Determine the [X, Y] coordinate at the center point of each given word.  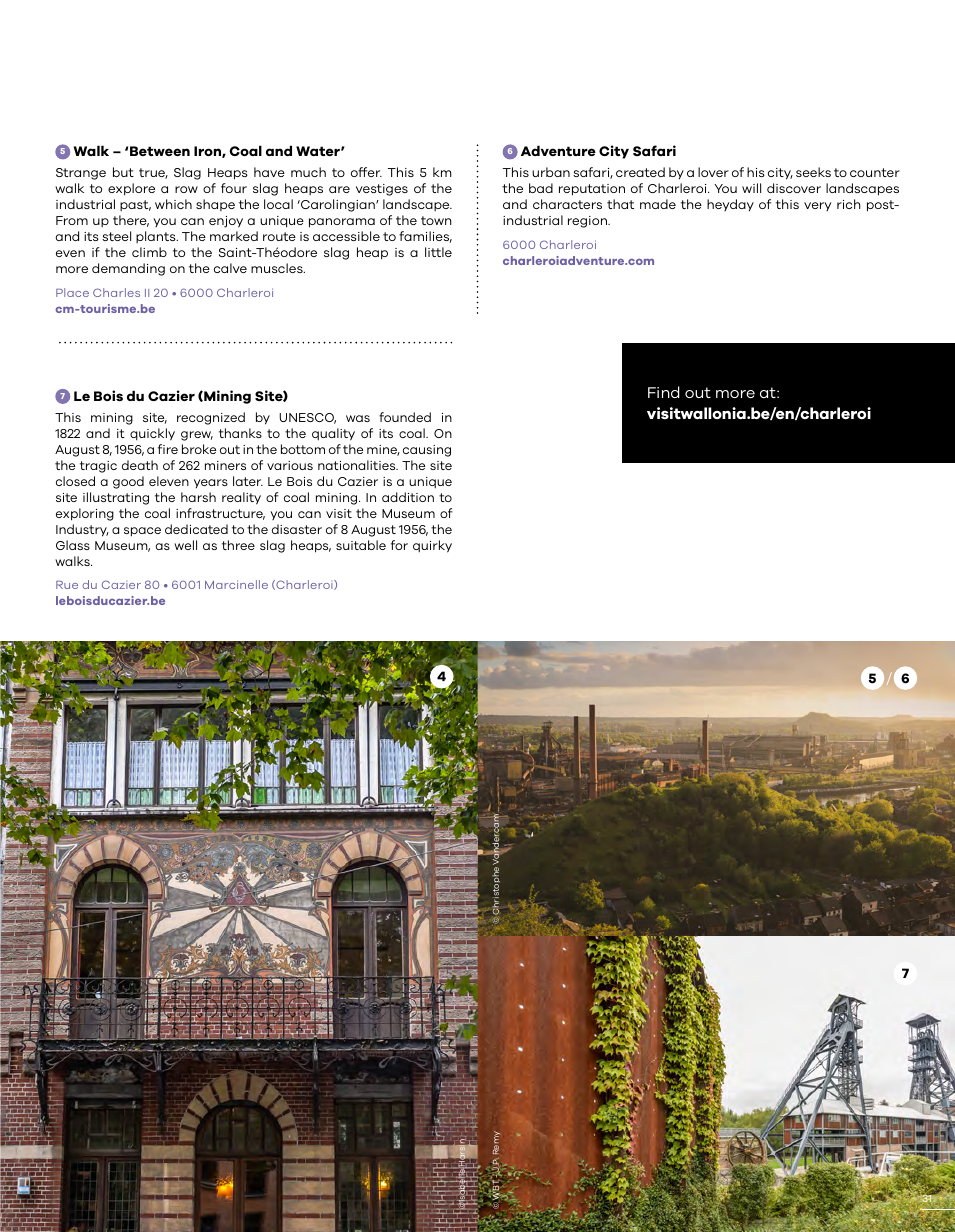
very [817, 206]
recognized [211, 418]
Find [664, 392]
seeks [813, 172]
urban [551, 172]
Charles [116, 292]
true [153, 173]
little [438, 252]
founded [405, 417]
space [142, 532]
